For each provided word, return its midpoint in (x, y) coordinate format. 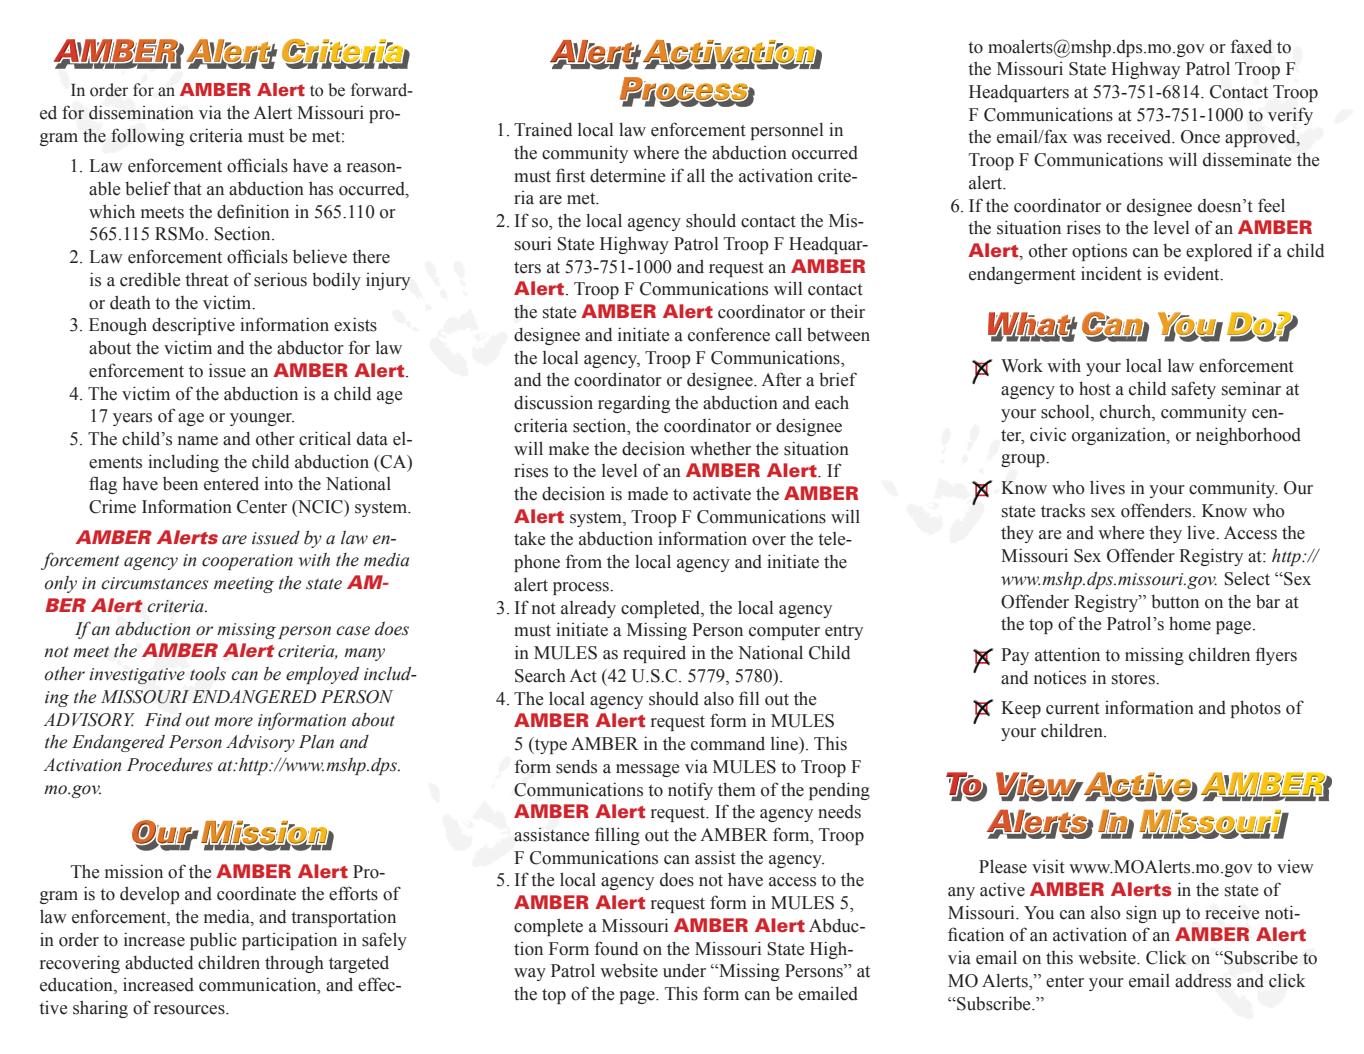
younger (262, 419)
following (147, 137)
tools (208, 674)
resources (190, 1010)
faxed (1251, 46)
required (654, 654)
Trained (543, 129)
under (684, 970)
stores (1134, 679)
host (1095, 388)
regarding (634, 404)
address (1203, 980)
